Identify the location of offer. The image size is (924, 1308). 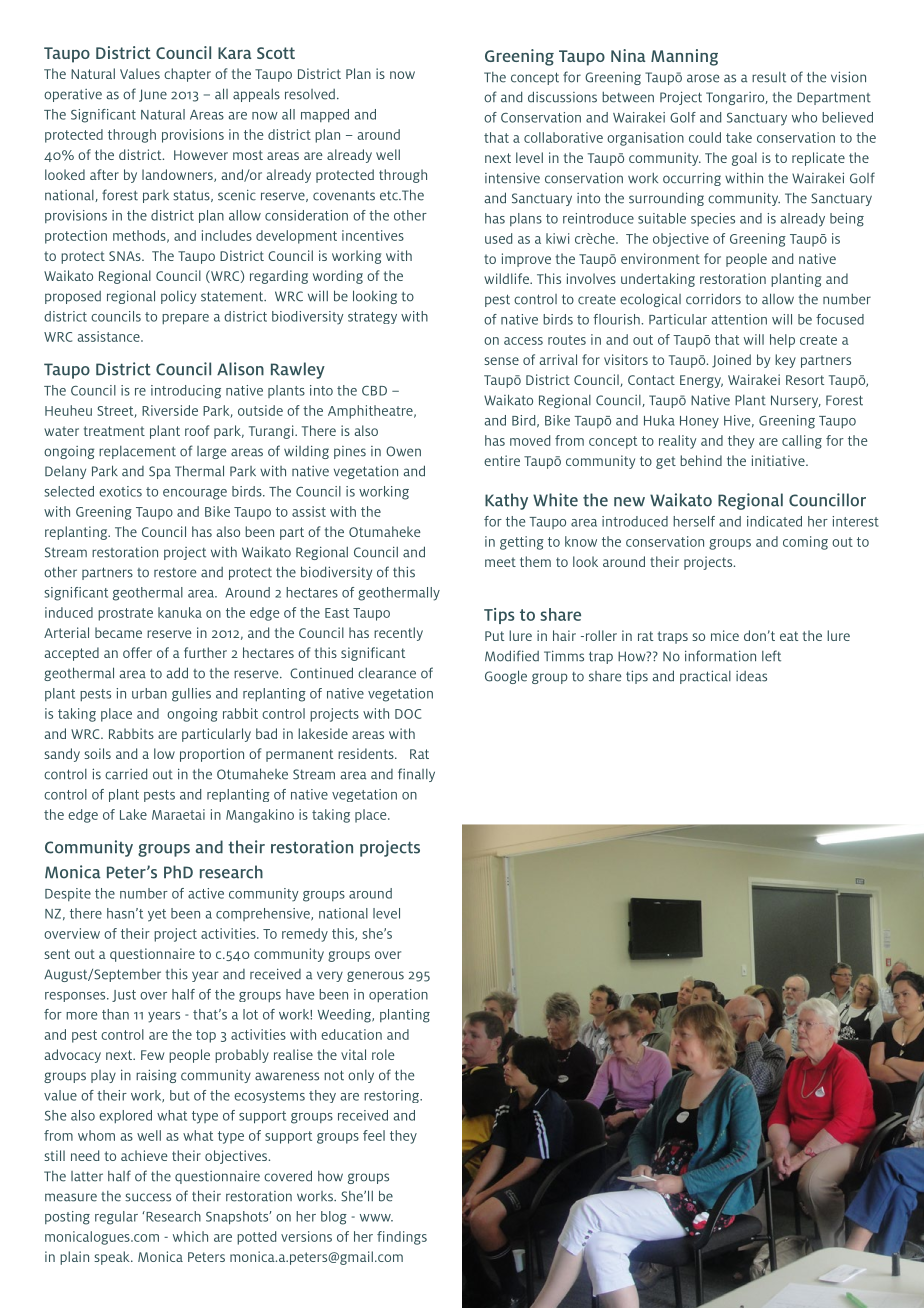
(137, 652).
